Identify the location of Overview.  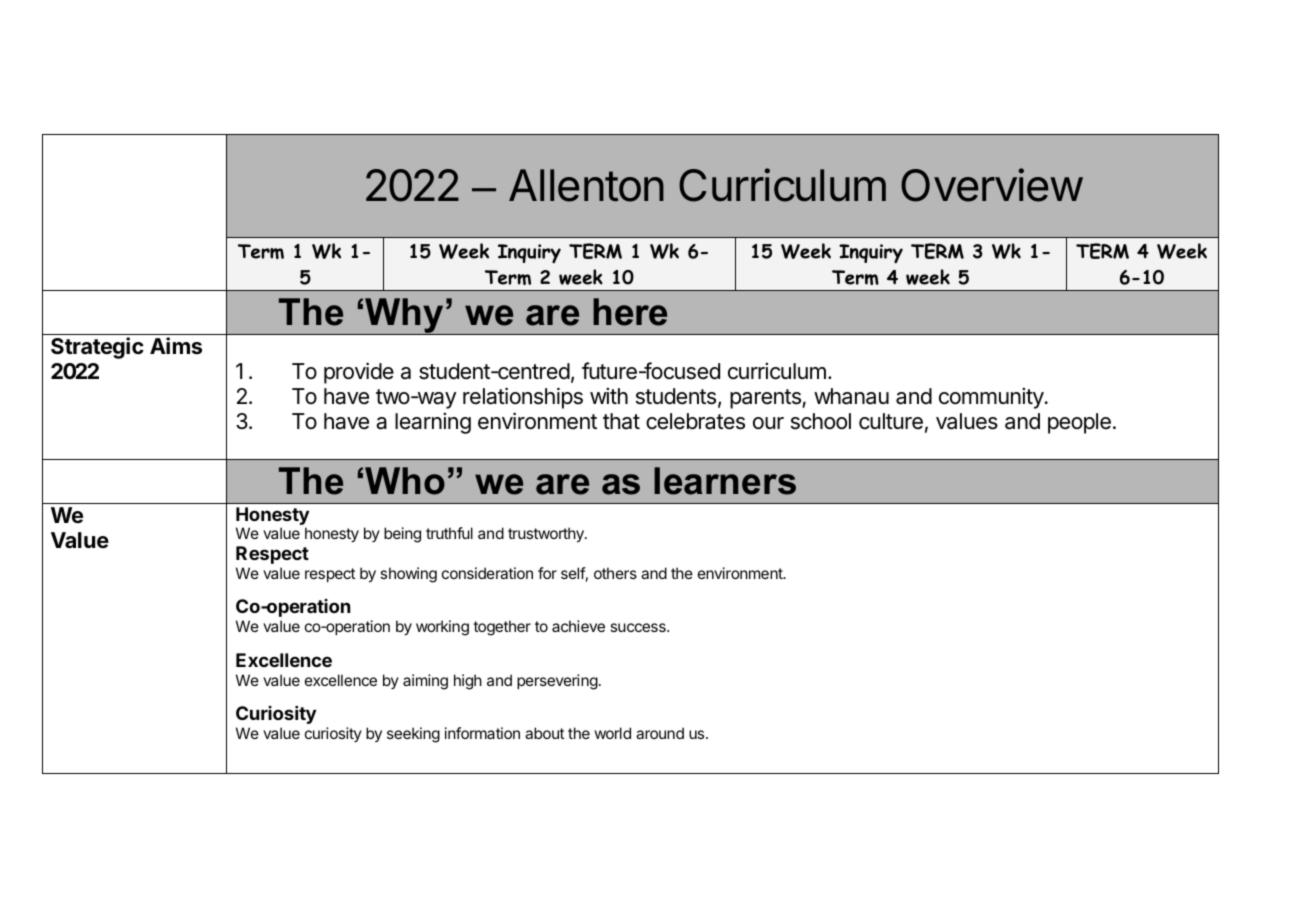
(992, 185).
